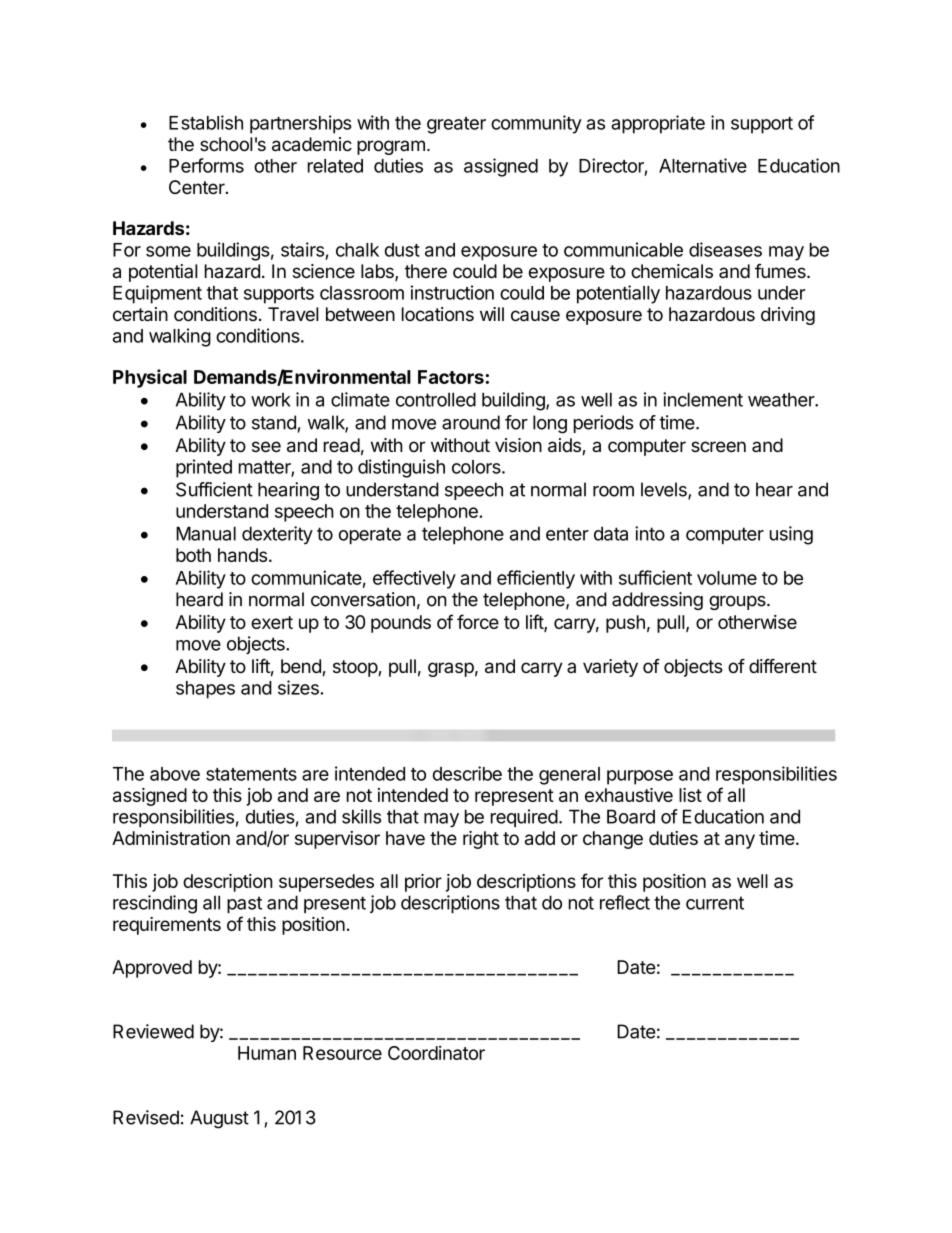  What do you see at coordinates (703, 165) in the page?
I see `Alternative` at bounding box center [703, 165].
